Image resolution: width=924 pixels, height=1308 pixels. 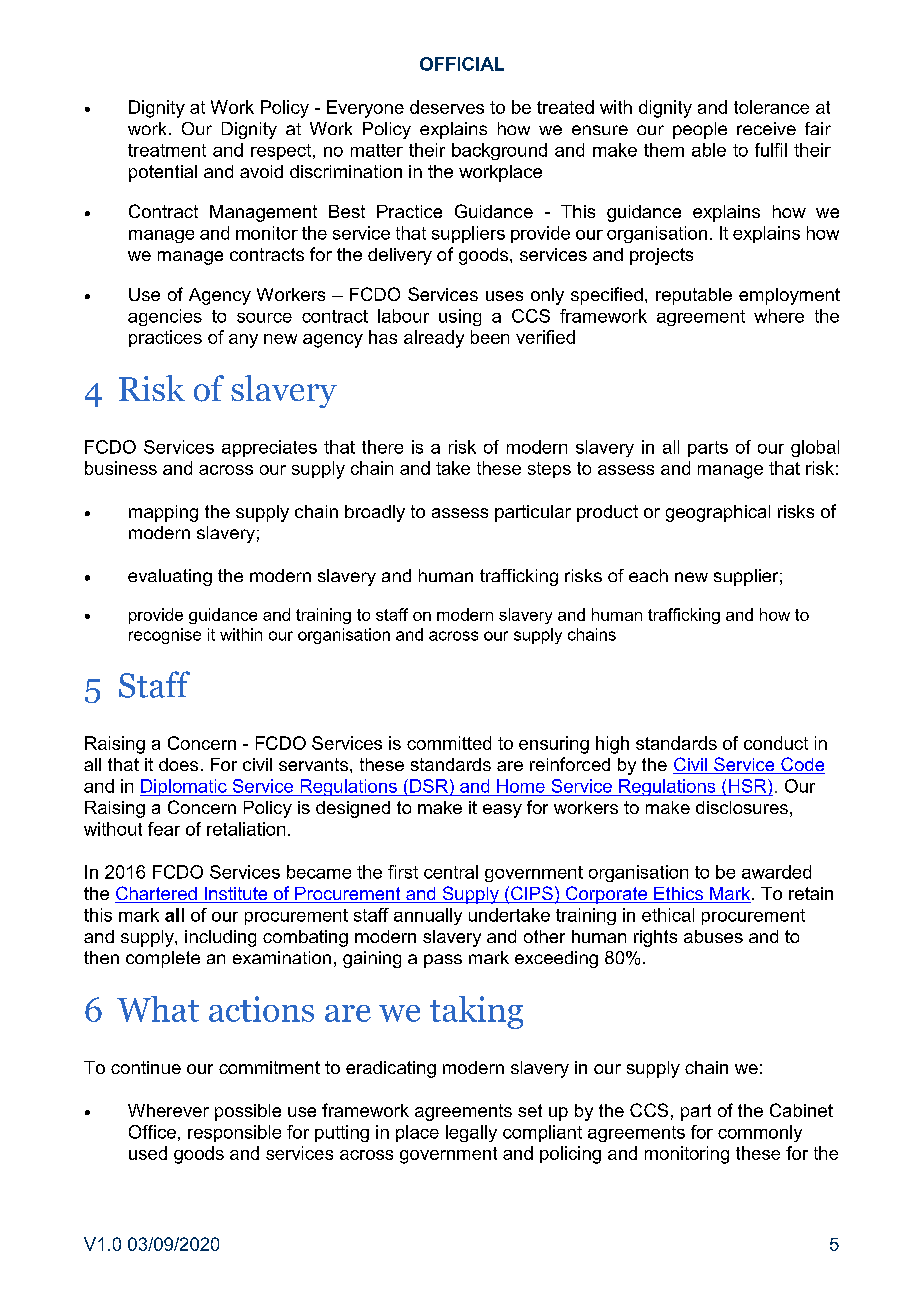 I want to click on treatment, so click(x=167, y=150).
